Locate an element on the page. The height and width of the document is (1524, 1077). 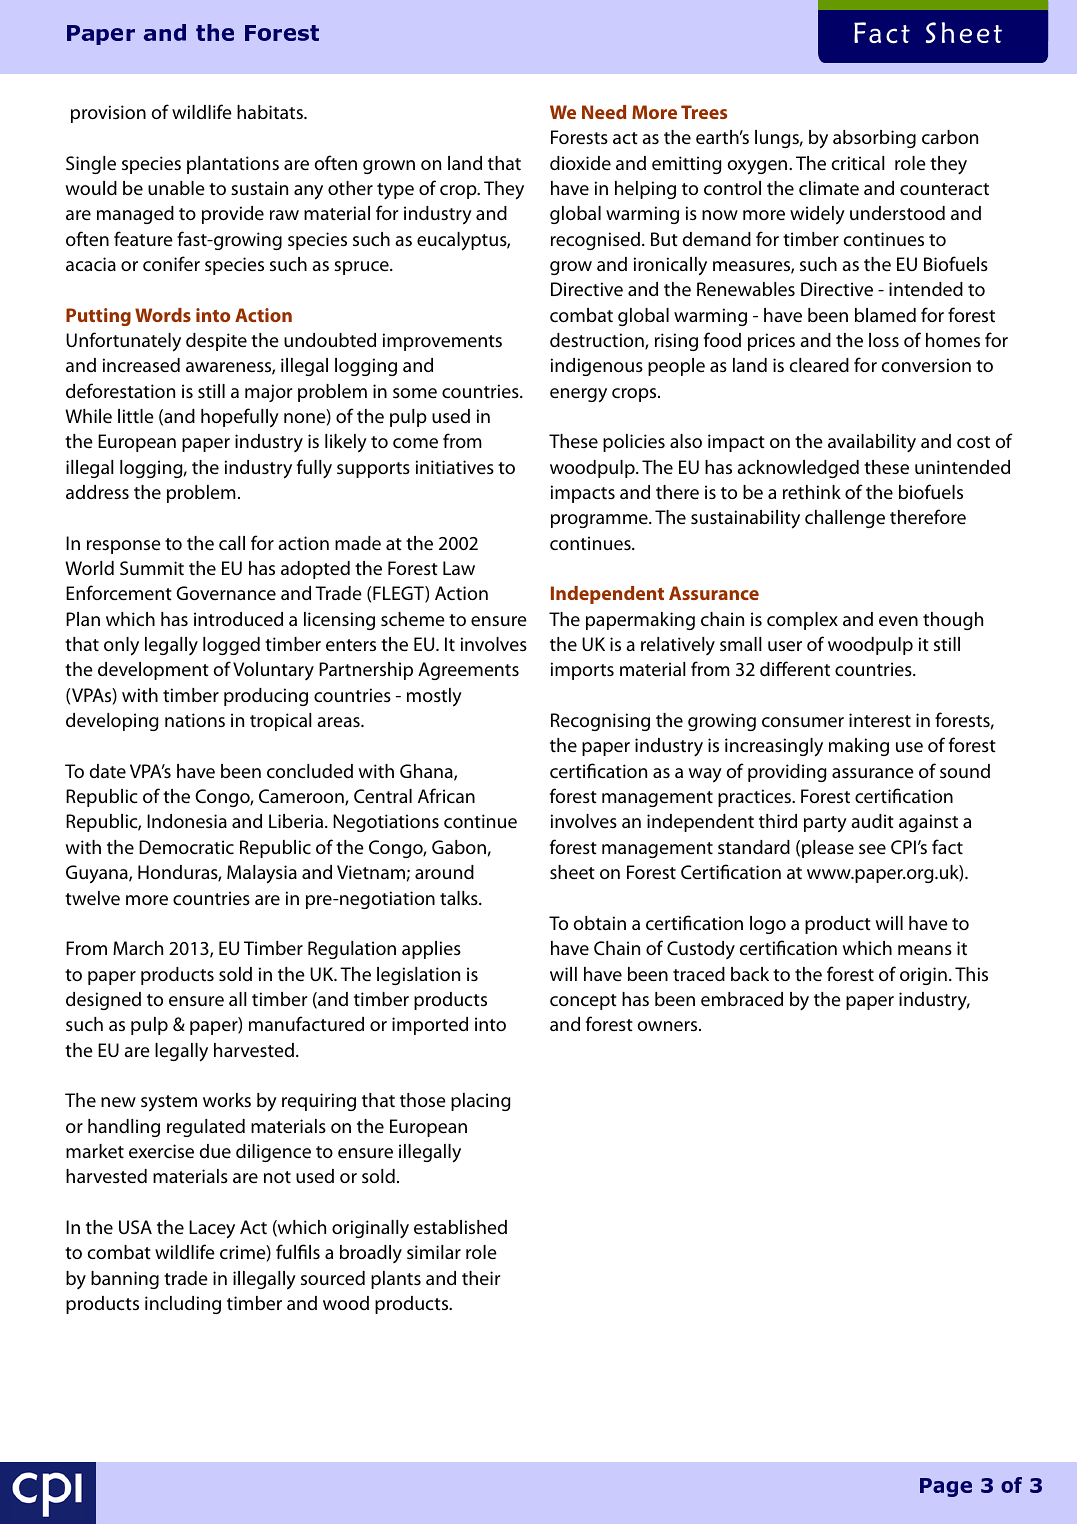
unable is located at coordinates (176, 188).
